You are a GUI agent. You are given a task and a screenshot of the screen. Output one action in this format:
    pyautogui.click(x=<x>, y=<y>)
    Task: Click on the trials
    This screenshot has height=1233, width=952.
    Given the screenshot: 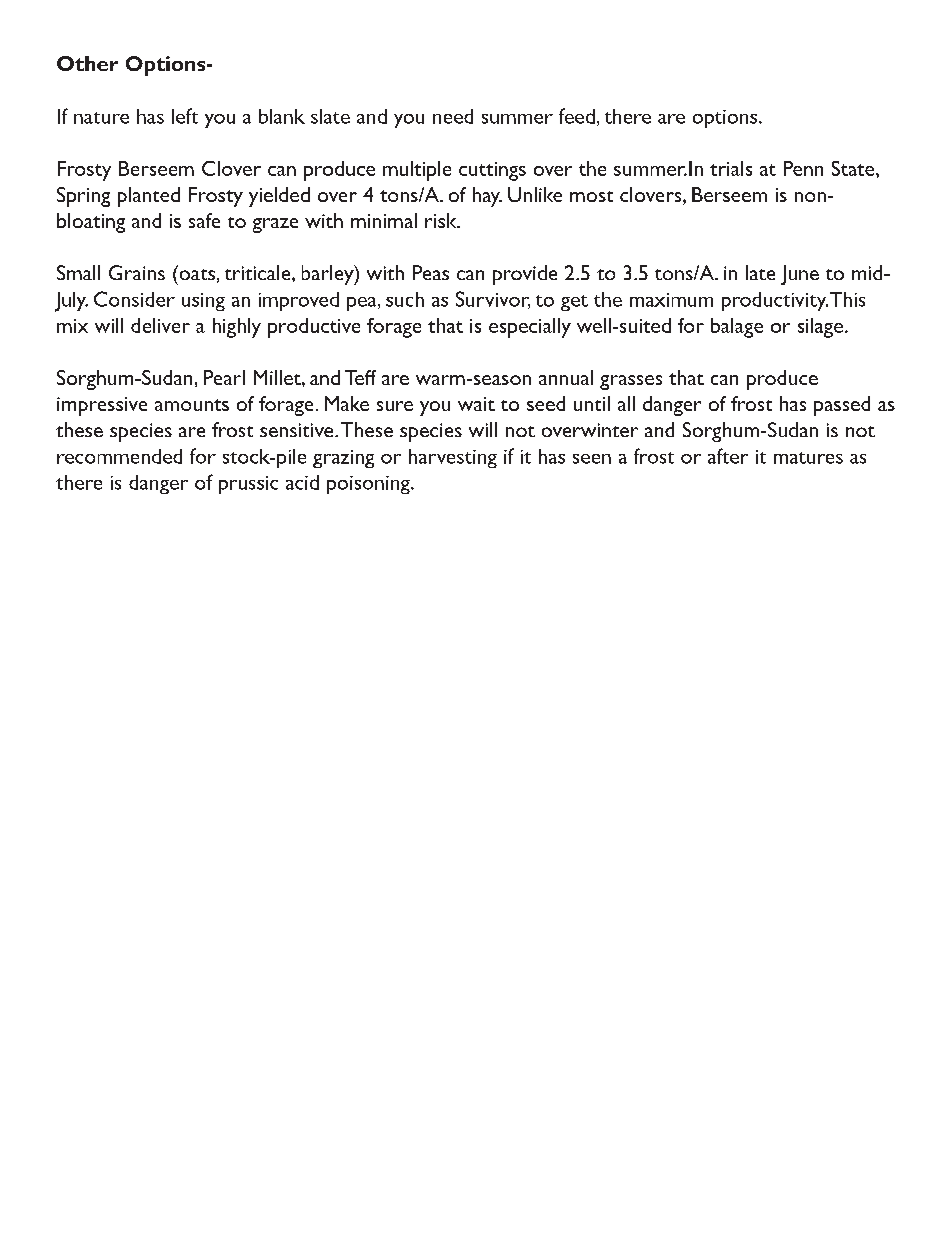 What is the action you would take?
    pyautogui.click(x=731, y=168)
